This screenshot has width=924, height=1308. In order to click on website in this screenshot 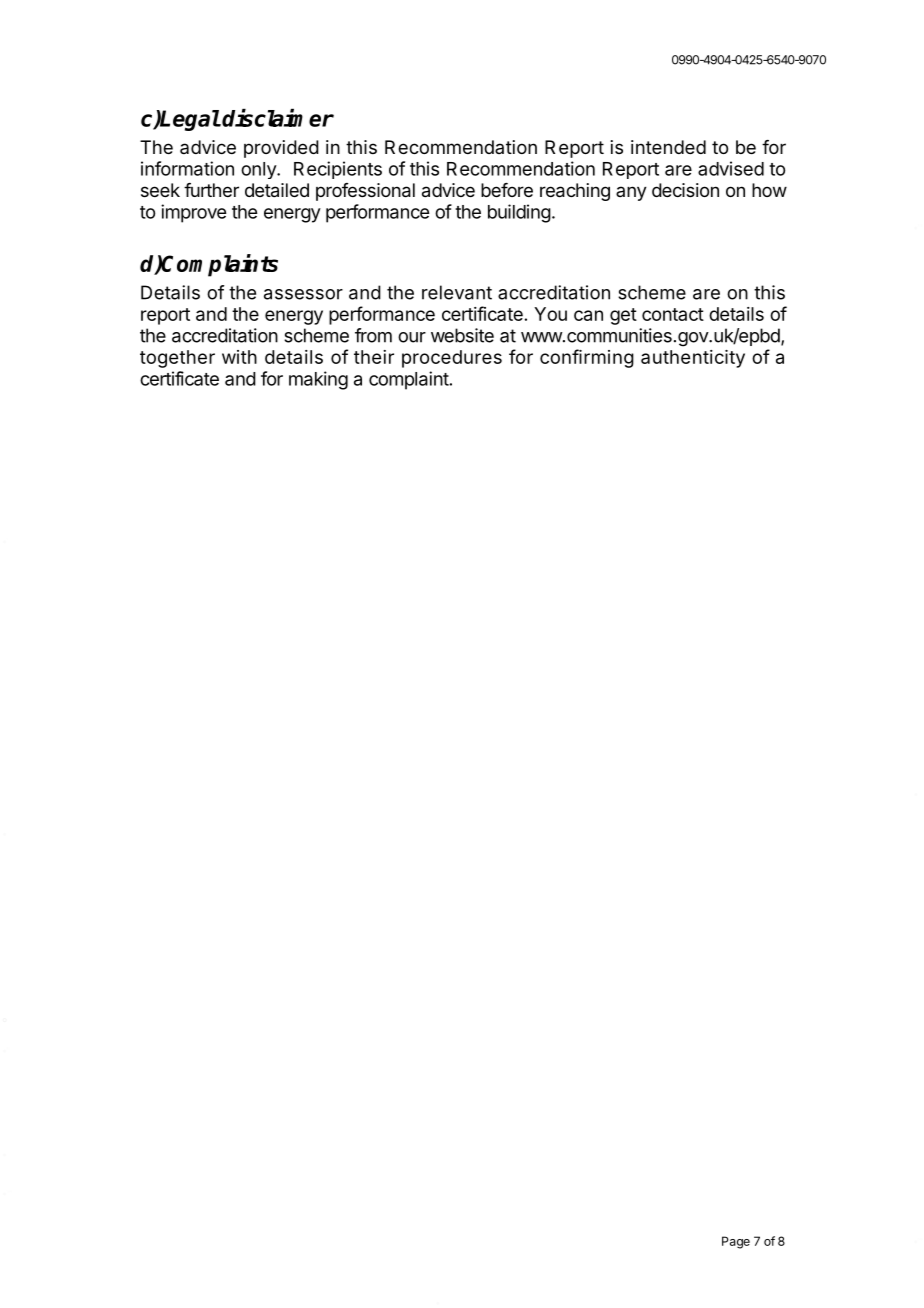, I will do `click(462, 335)`.
